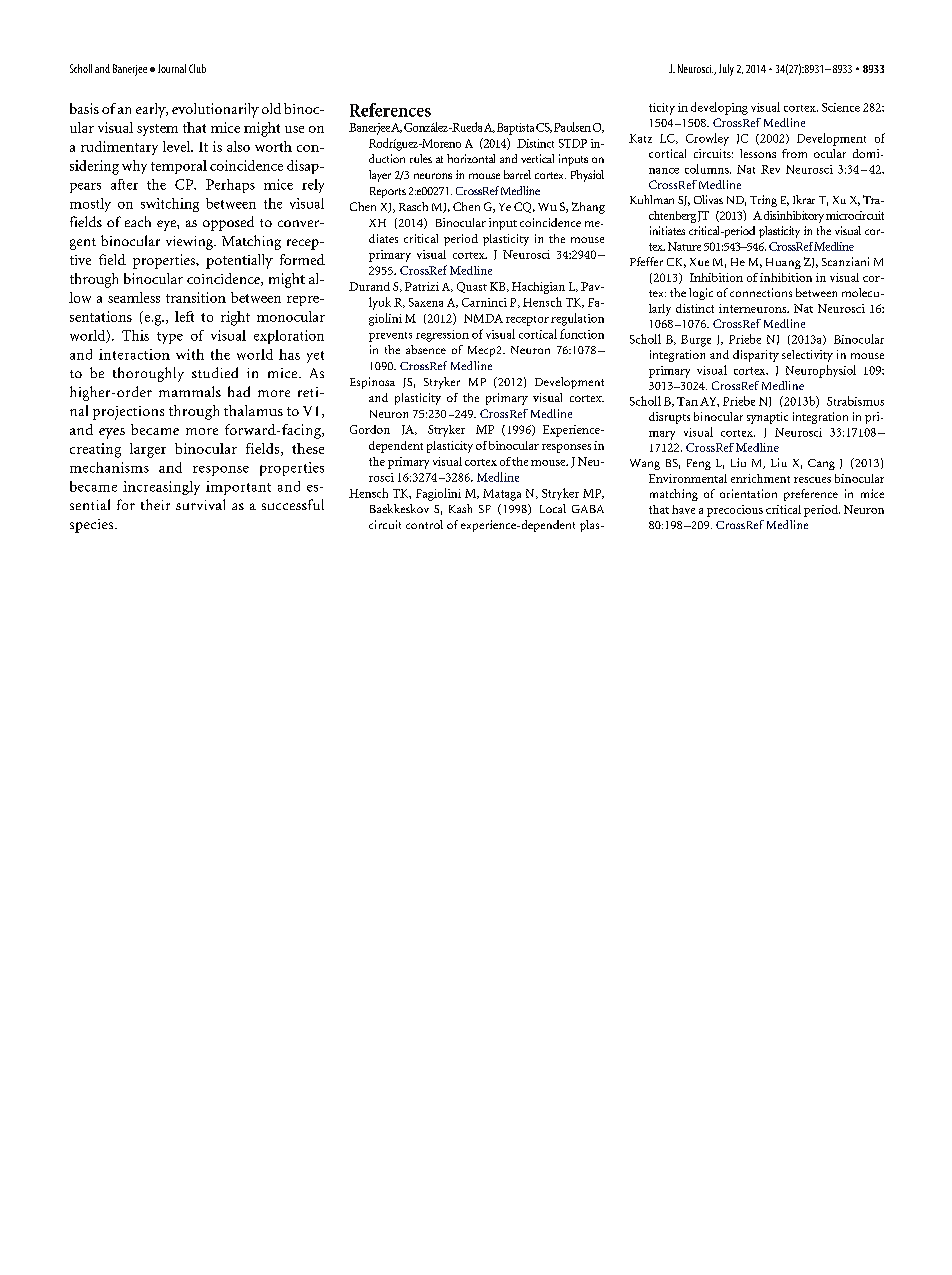  What do you see at coordinates (588, 208) in the image?
I see `Zhang` at bounding box center [588, 208].
